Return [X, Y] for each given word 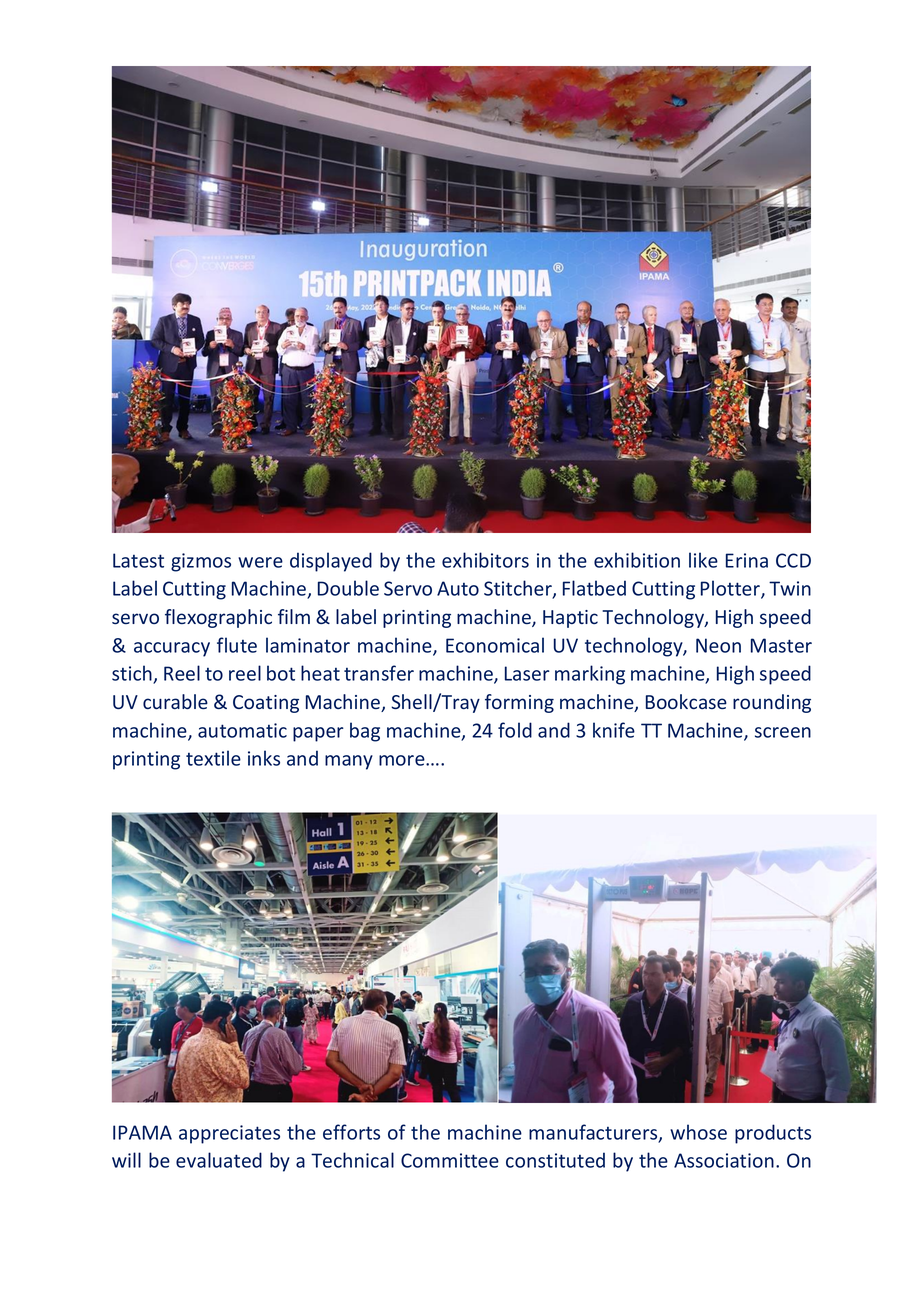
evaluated [219, 1160]
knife [614, 730]
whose [698, 1132]
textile [213, 758]
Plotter [731, 589]
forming [519, 703]
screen [783, 732]
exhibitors [485, 560]
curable [175, 701]
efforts [351, 1132]
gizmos [201, 562]
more [403, 760]
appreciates [229, 1134]
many [349, 762]
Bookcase [686, 701]
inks [264, 758]
